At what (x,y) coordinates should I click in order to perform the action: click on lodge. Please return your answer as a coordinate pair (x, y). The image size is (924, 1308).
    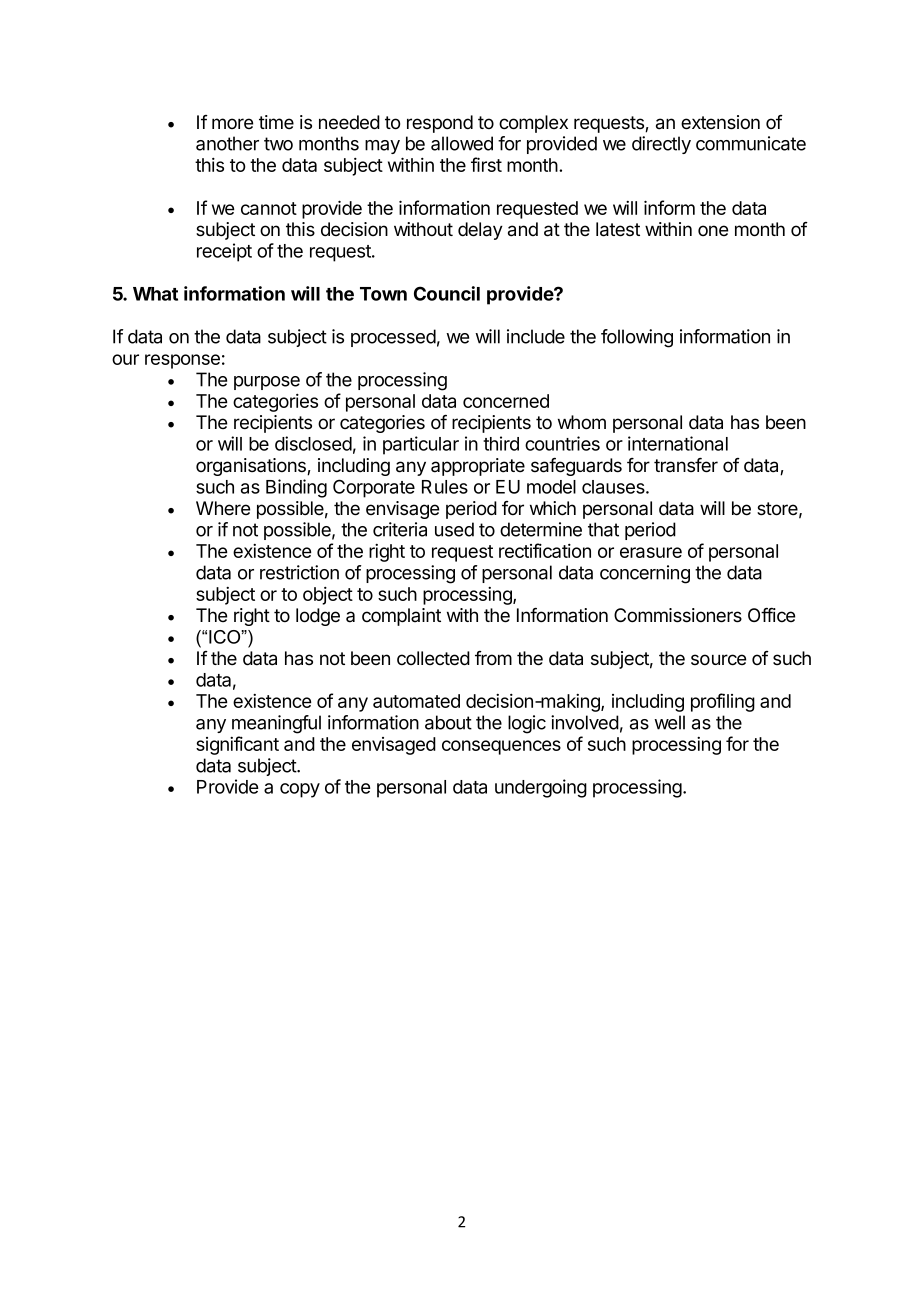
    Looking at the image, I should click on (318, 617).
